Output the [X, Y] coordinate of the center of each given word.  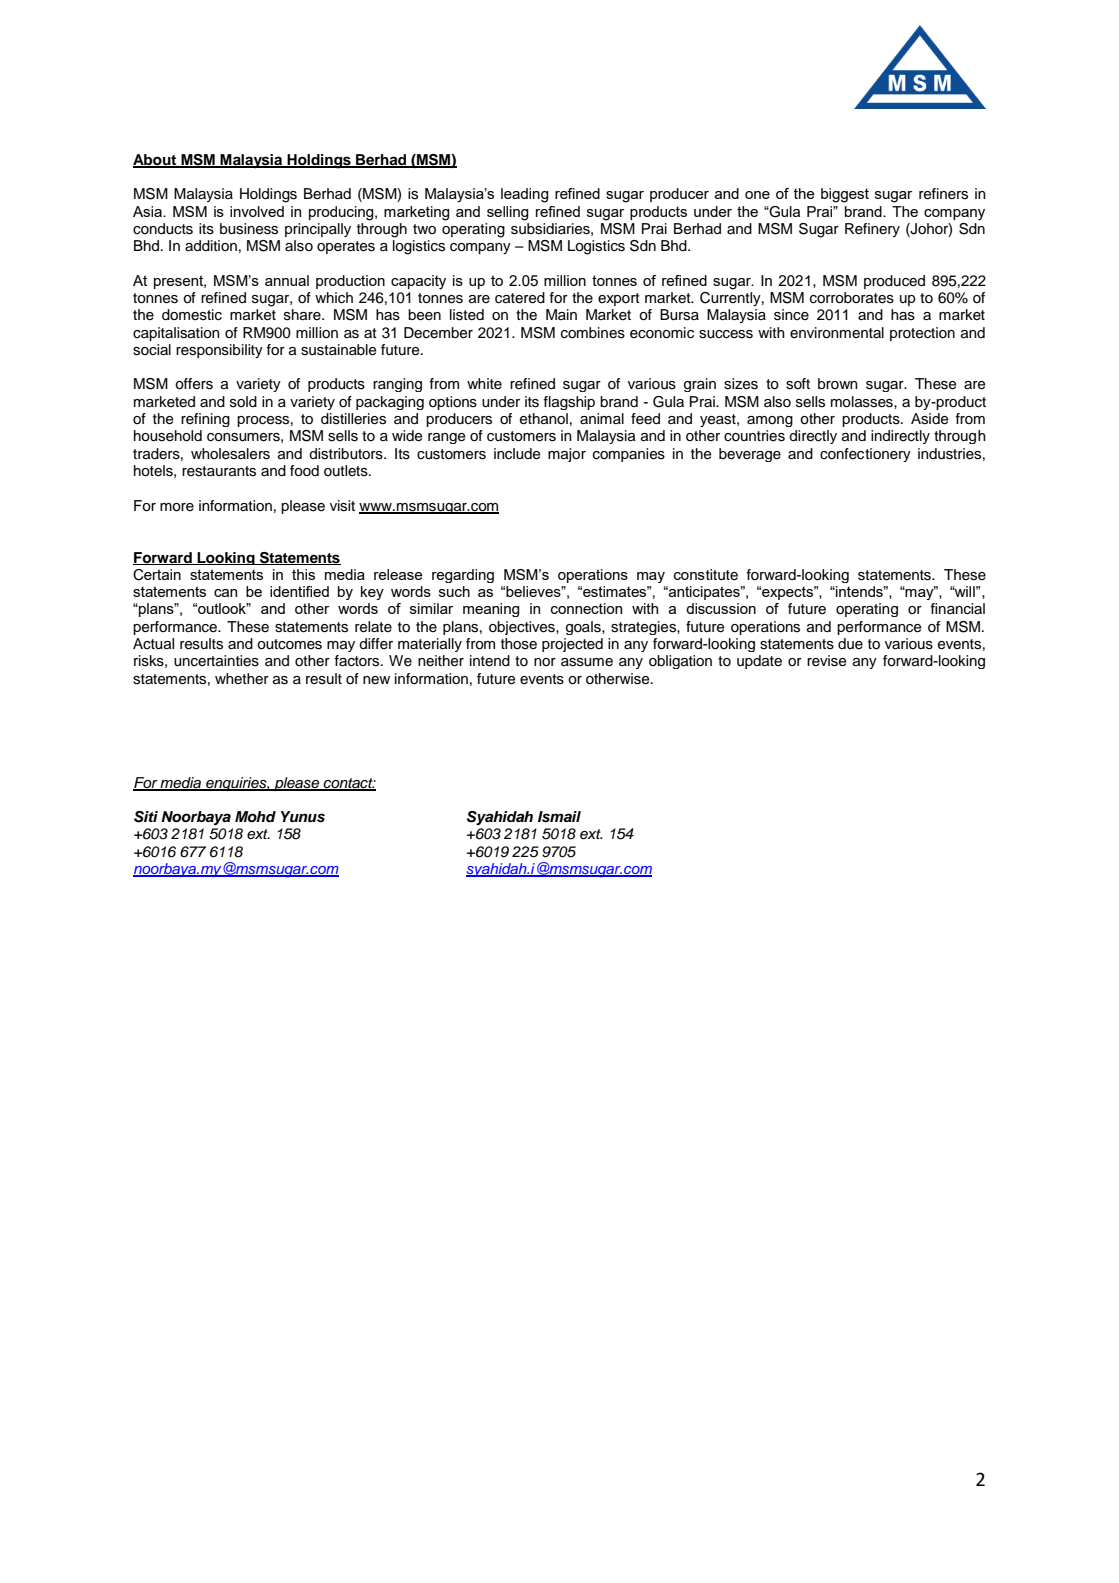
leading [524, 195]
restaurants [219, 471]
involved [257, 211]
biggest [845, 195]
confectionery [865, 455]
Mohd [255, 817]
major [567, 455]
